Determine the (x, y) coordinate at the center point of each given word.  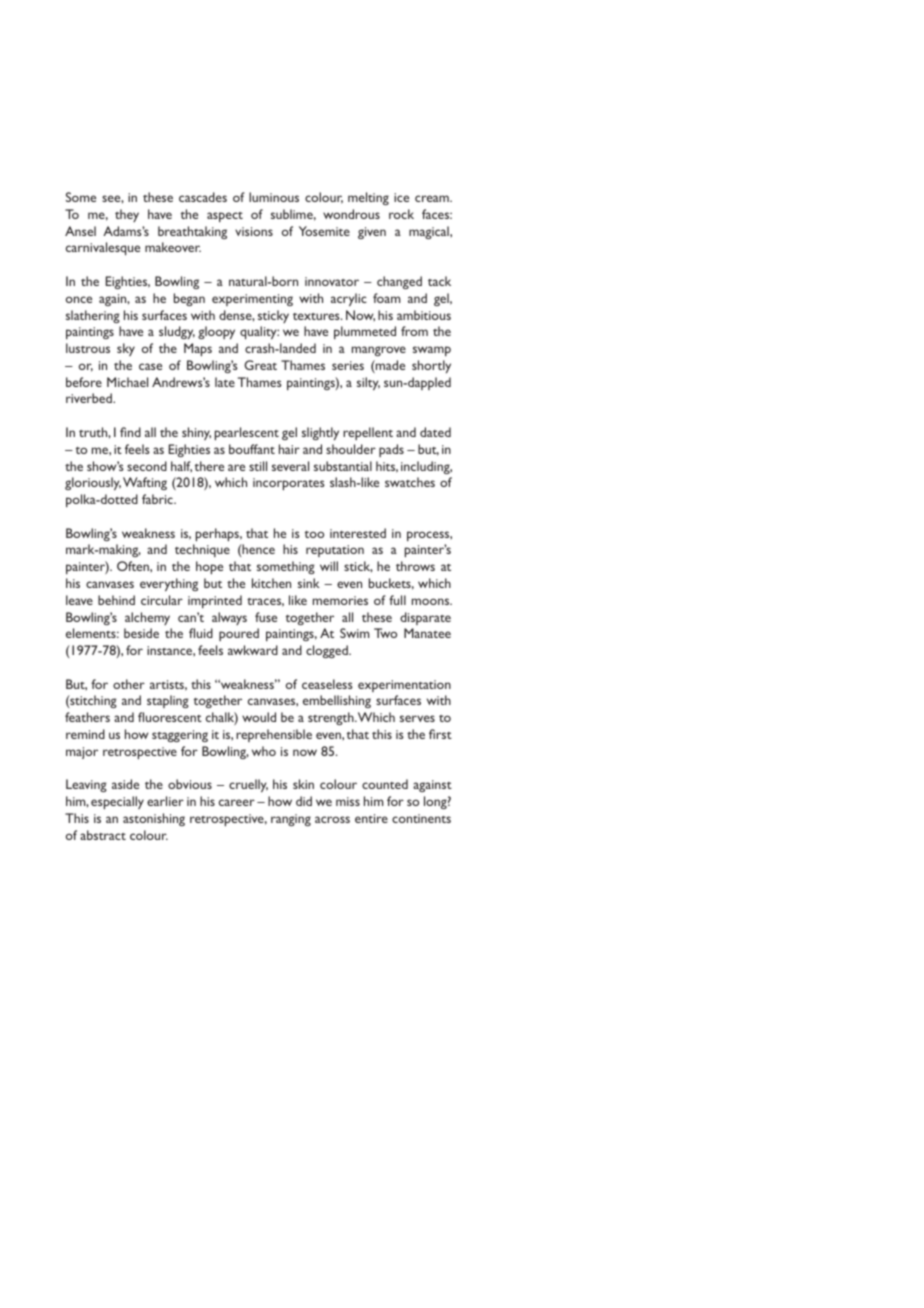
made (389, 366)
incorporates (289, 484)
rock (401, 214)
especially (117, 802)
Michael (127, 382)
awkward (253, 650)
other (129, 684)
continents (421, 818)
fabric (158, 499)
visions (254, 231)
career (237, 802)
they (127, 215)
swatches (410, 482)
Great (260, 365)
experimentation (404, 686)
